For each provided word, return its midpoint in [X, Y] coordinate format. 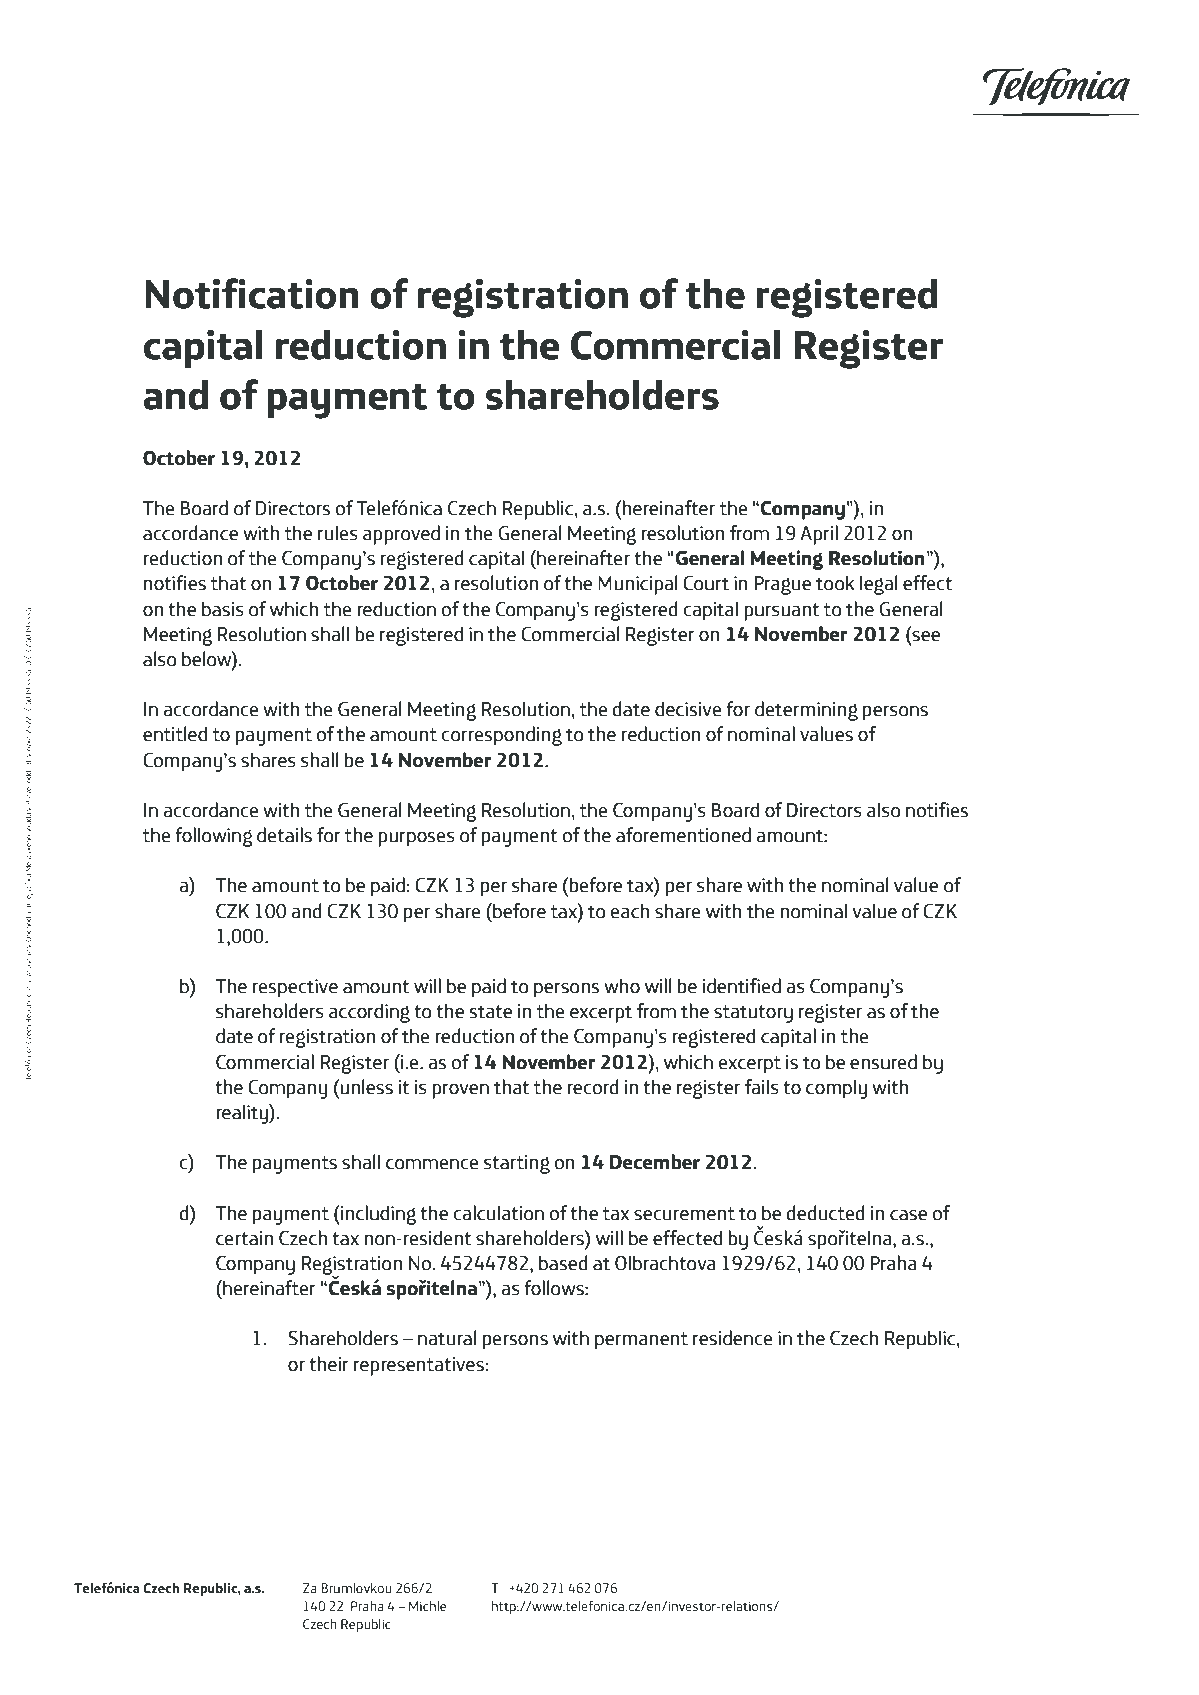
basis [223, 609]
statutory [753, 1014]
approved [401, 535]
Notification [252, 293]
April [819, 535]
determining [806, 711]
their [329, 1364]
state [491, 1012]
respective [295, 988]
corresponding [501, 736]
